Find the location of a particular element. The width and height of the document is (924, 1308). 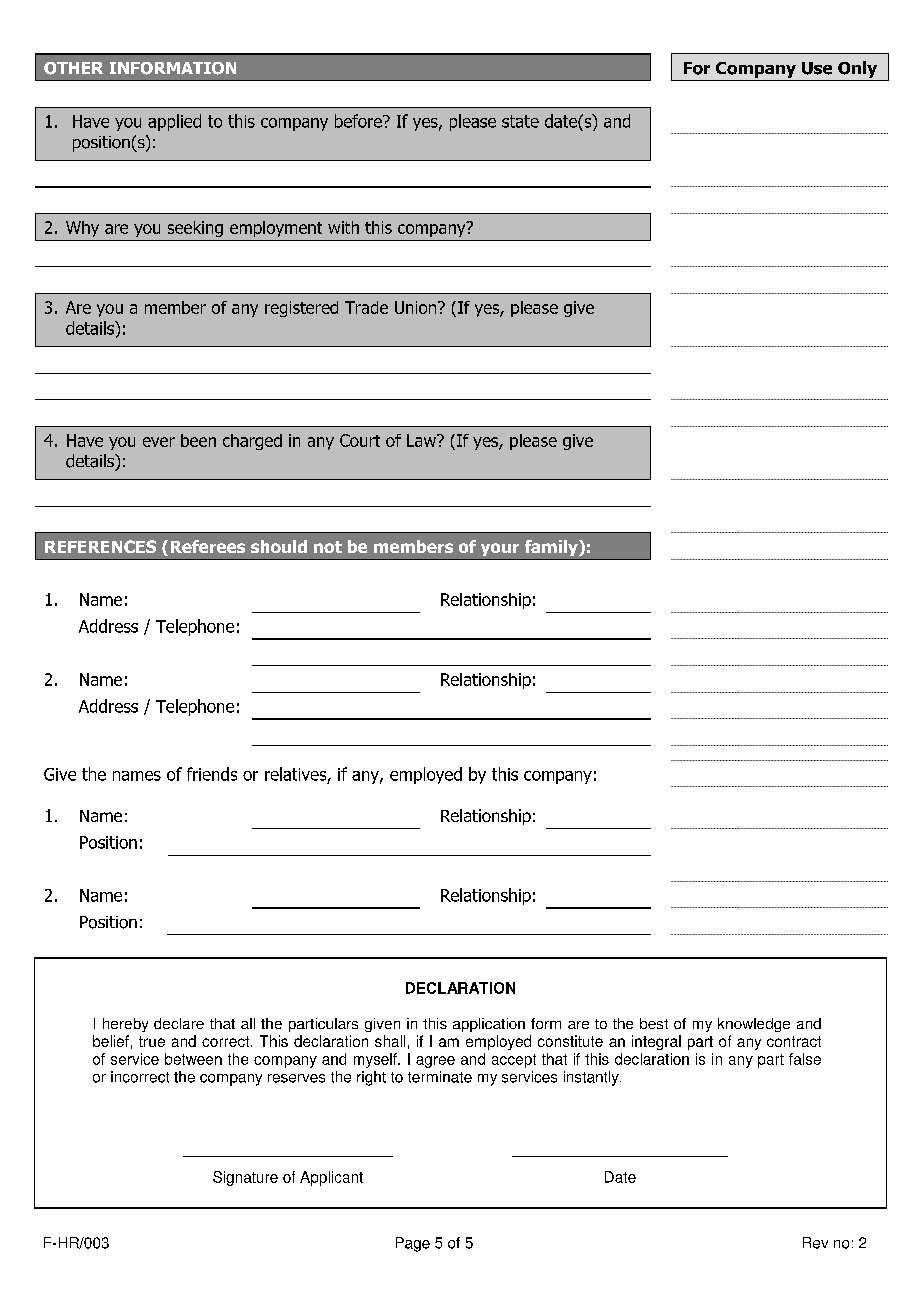

Court is located at coordinates (360, 440).
